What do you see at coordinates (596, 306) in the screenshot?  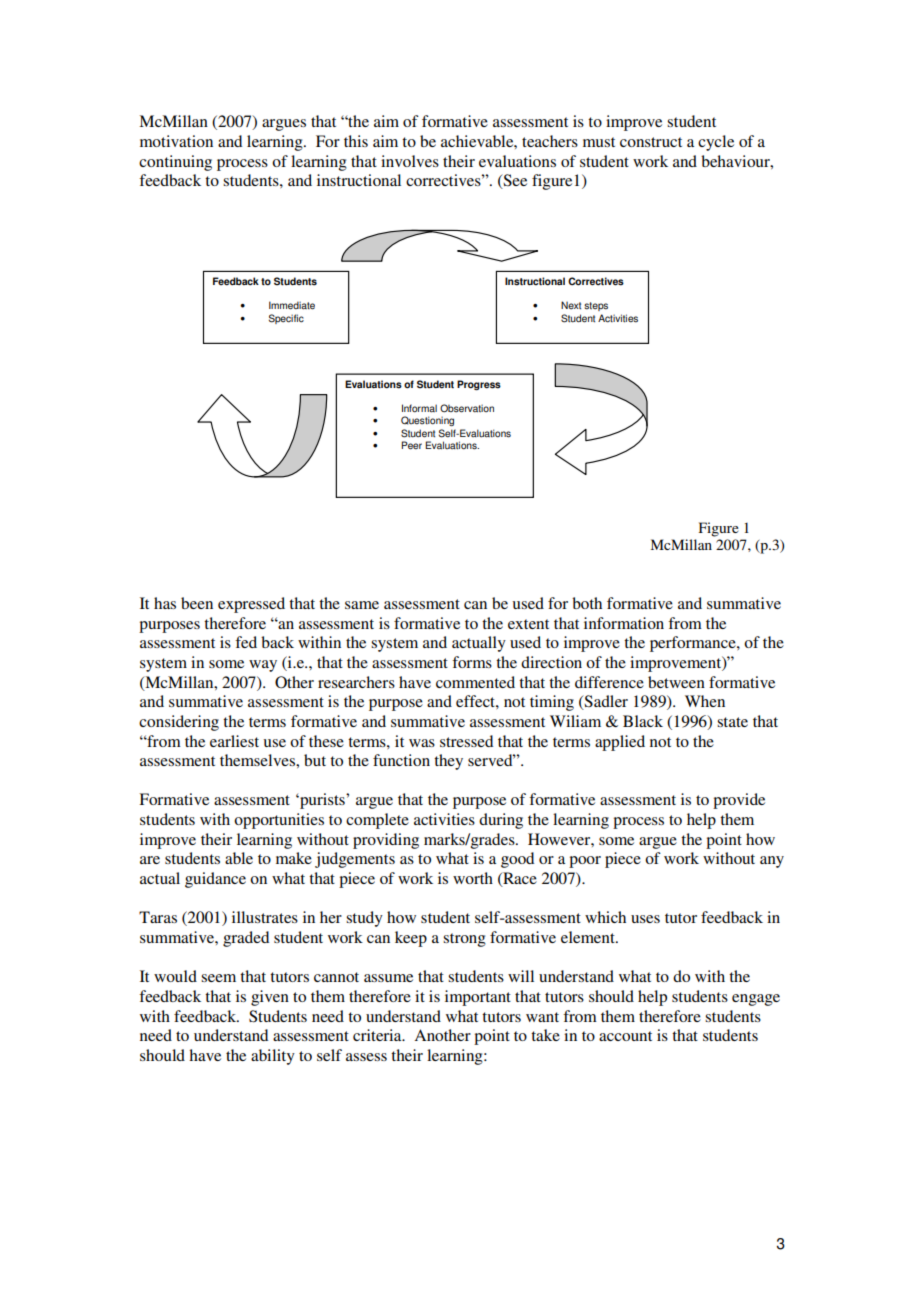 I see `steps` at bounding box center [596, 306].
